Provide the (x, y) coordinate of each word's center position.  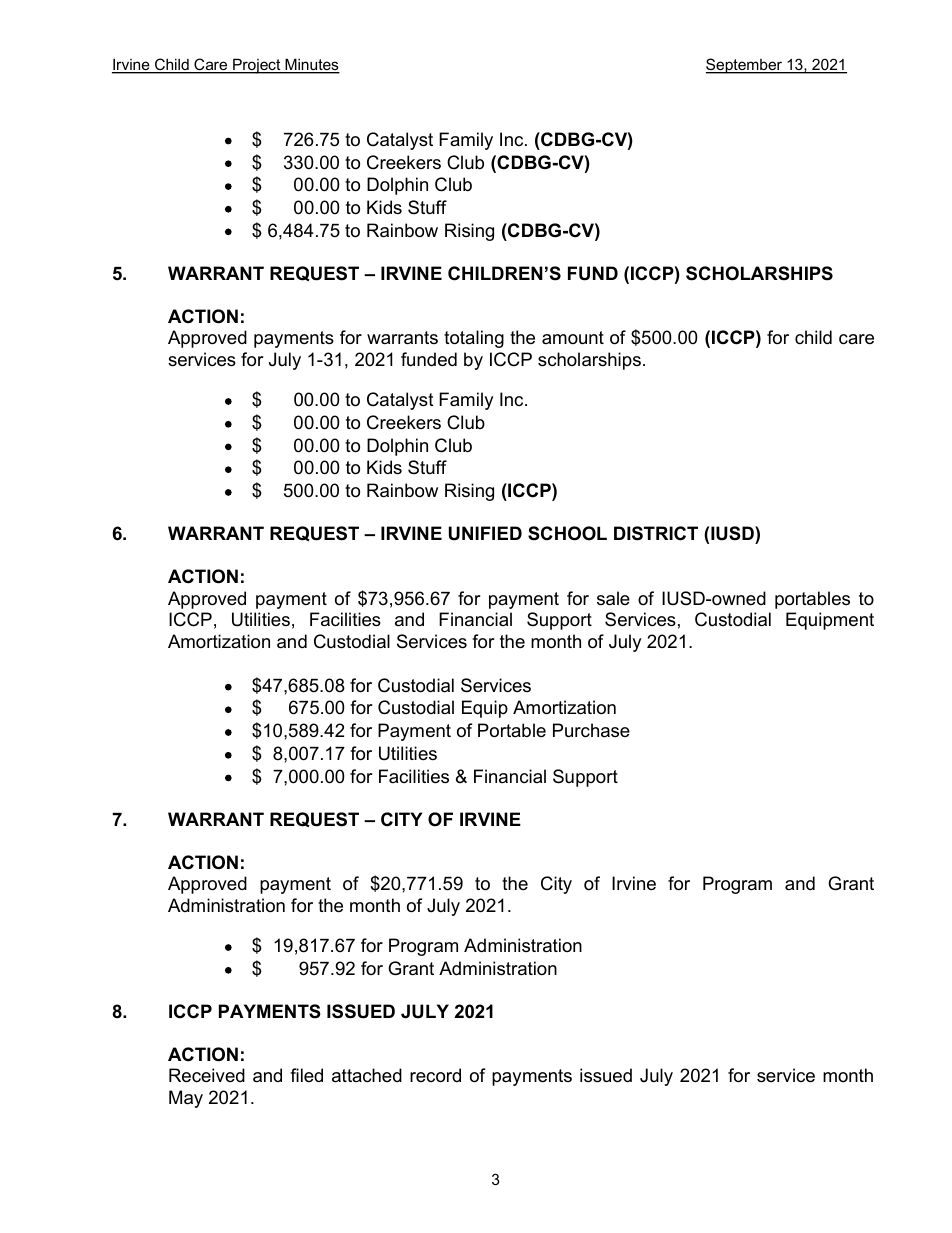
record (435, 1075)
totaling (474, 339)
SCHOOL (567, 533)
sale (613, 598)
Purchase (591, 730)
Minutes (311, 65)
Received (207, 1075)
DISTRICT (656, 533)
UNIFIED (485, 533)
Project (257, 66)
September (745, 66)
